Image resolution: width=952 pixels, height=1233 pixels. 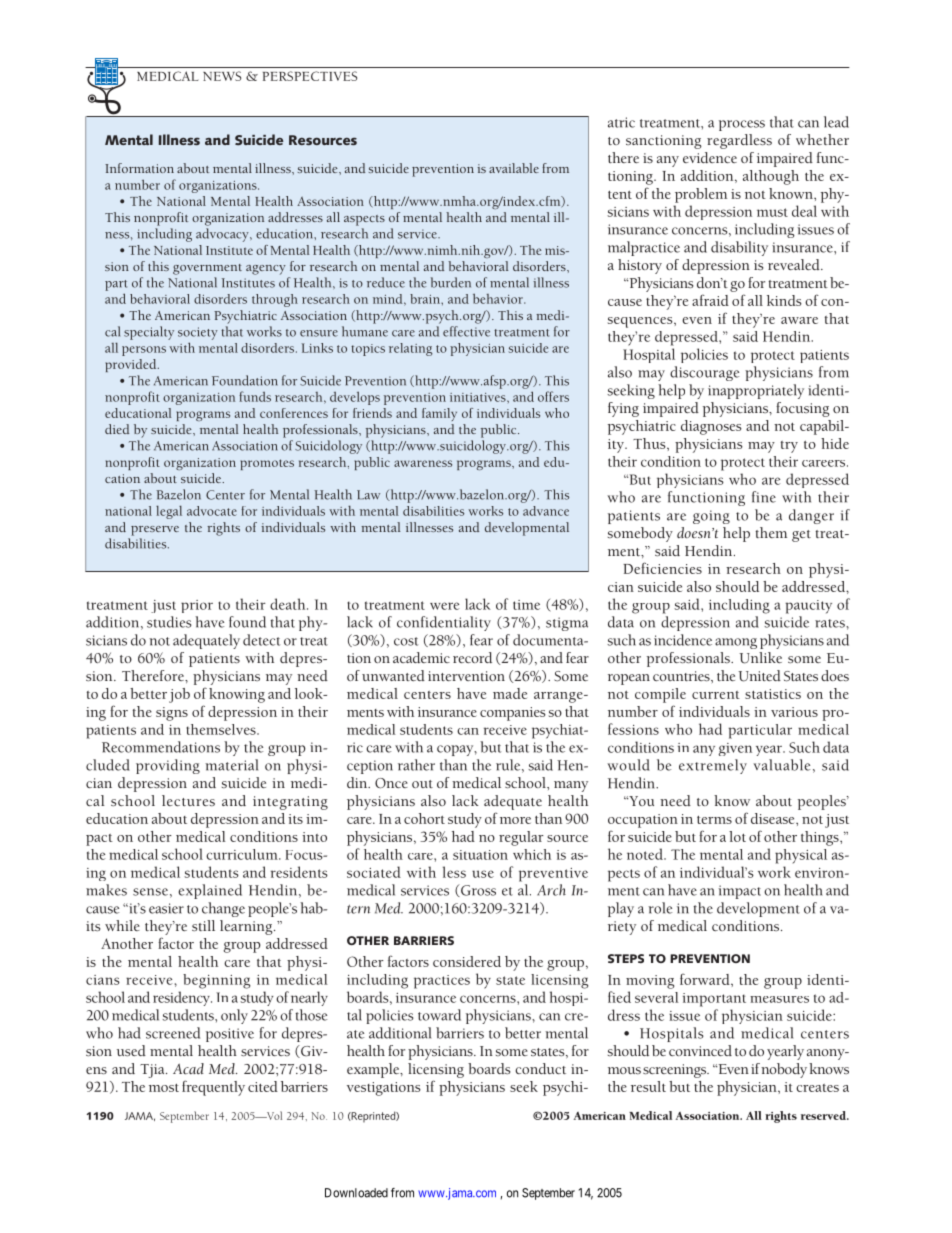 What do you see at coordinates (188, 800) in the document?
I see `lectures` at bounding box center [188, 800].
